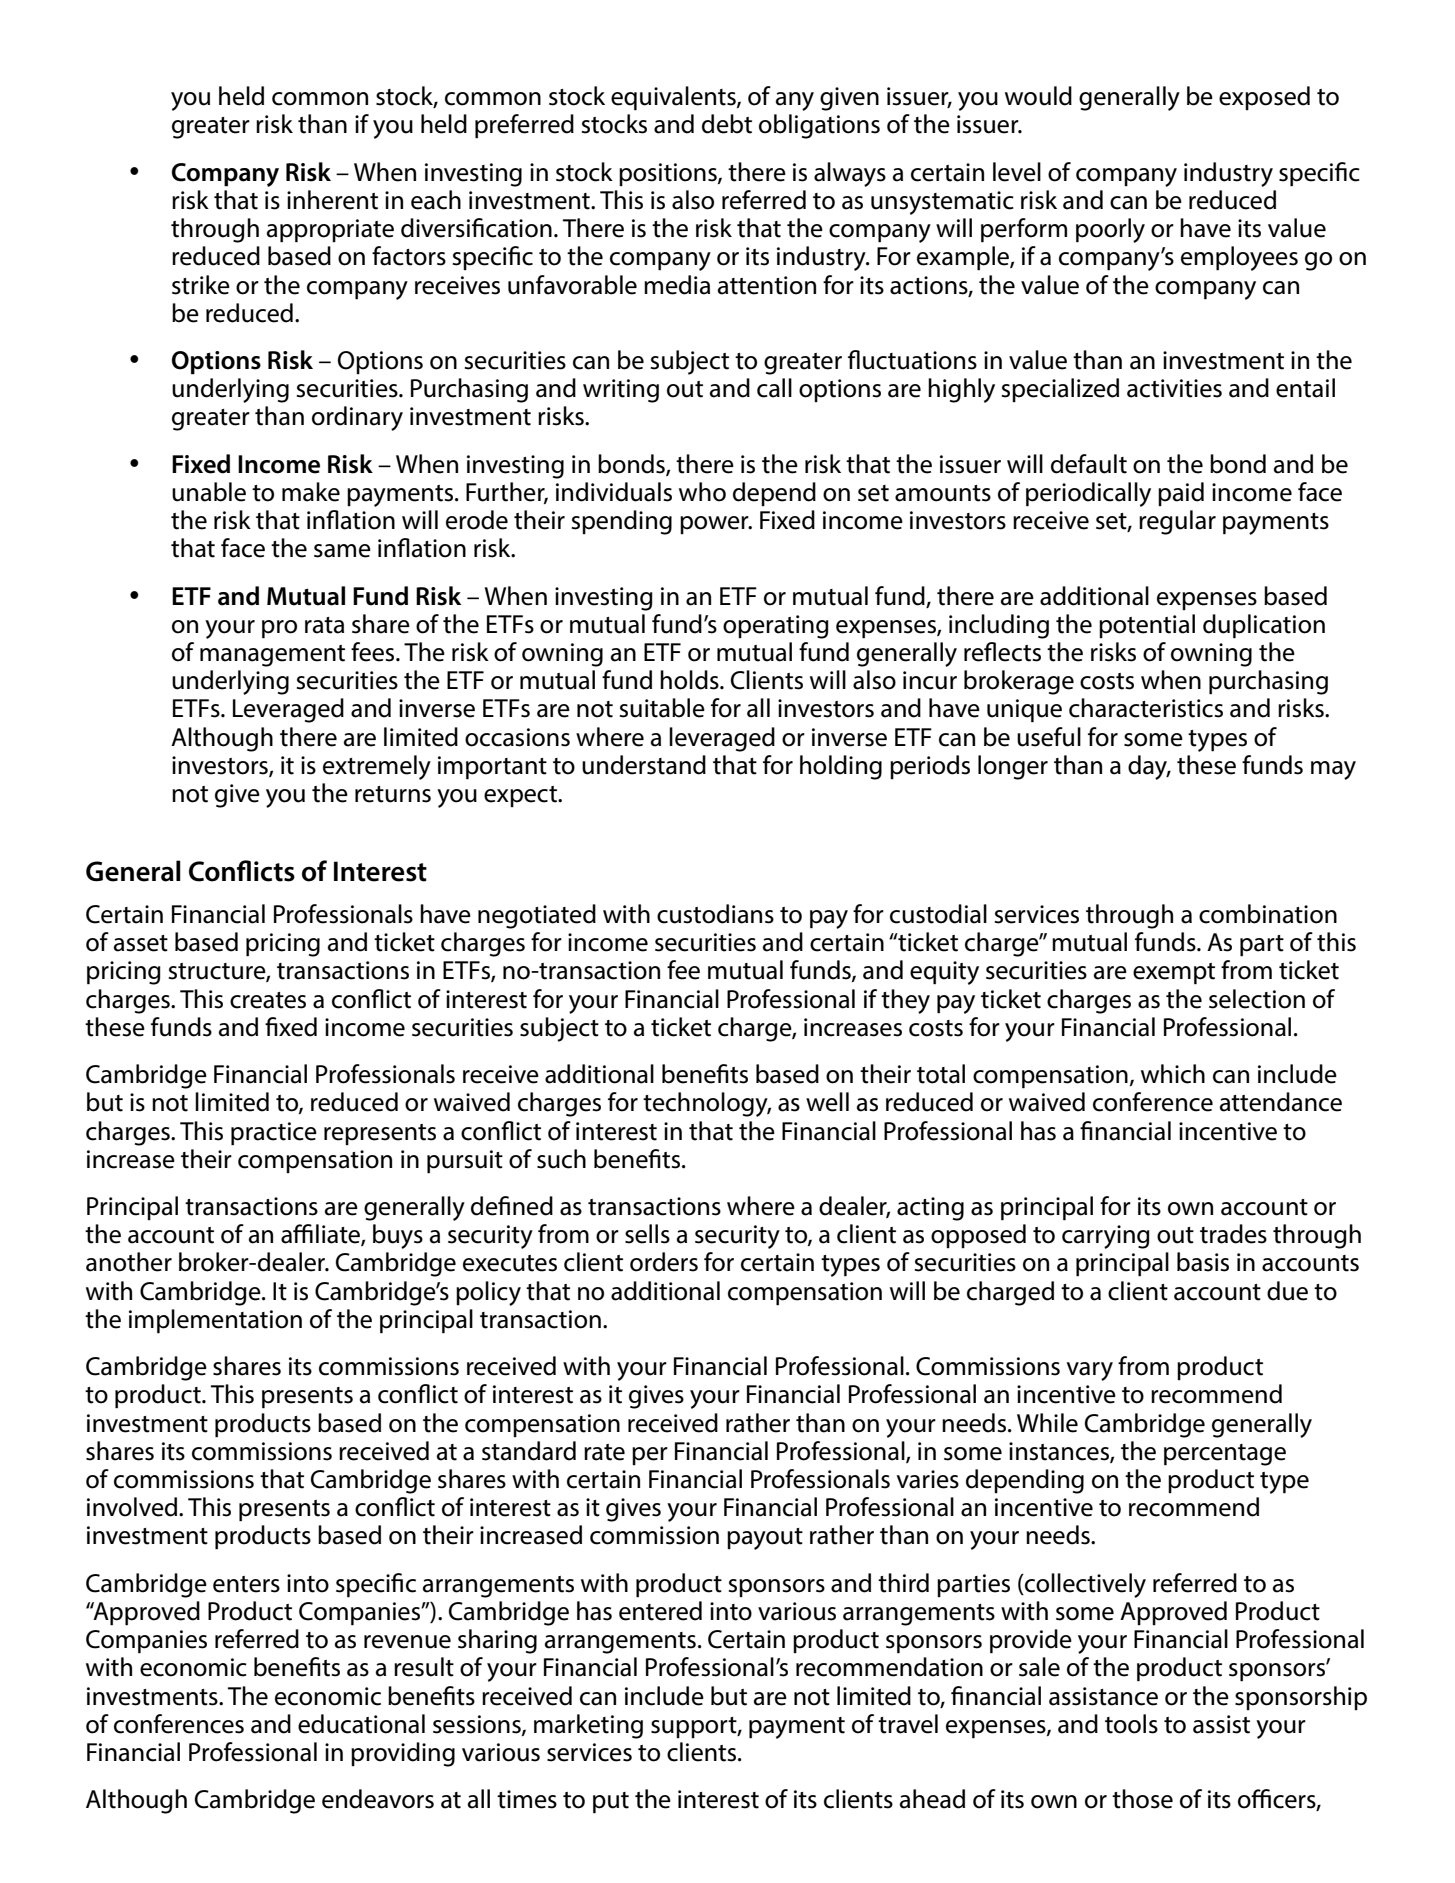  I want to click on educational, so click(361, 1724).
